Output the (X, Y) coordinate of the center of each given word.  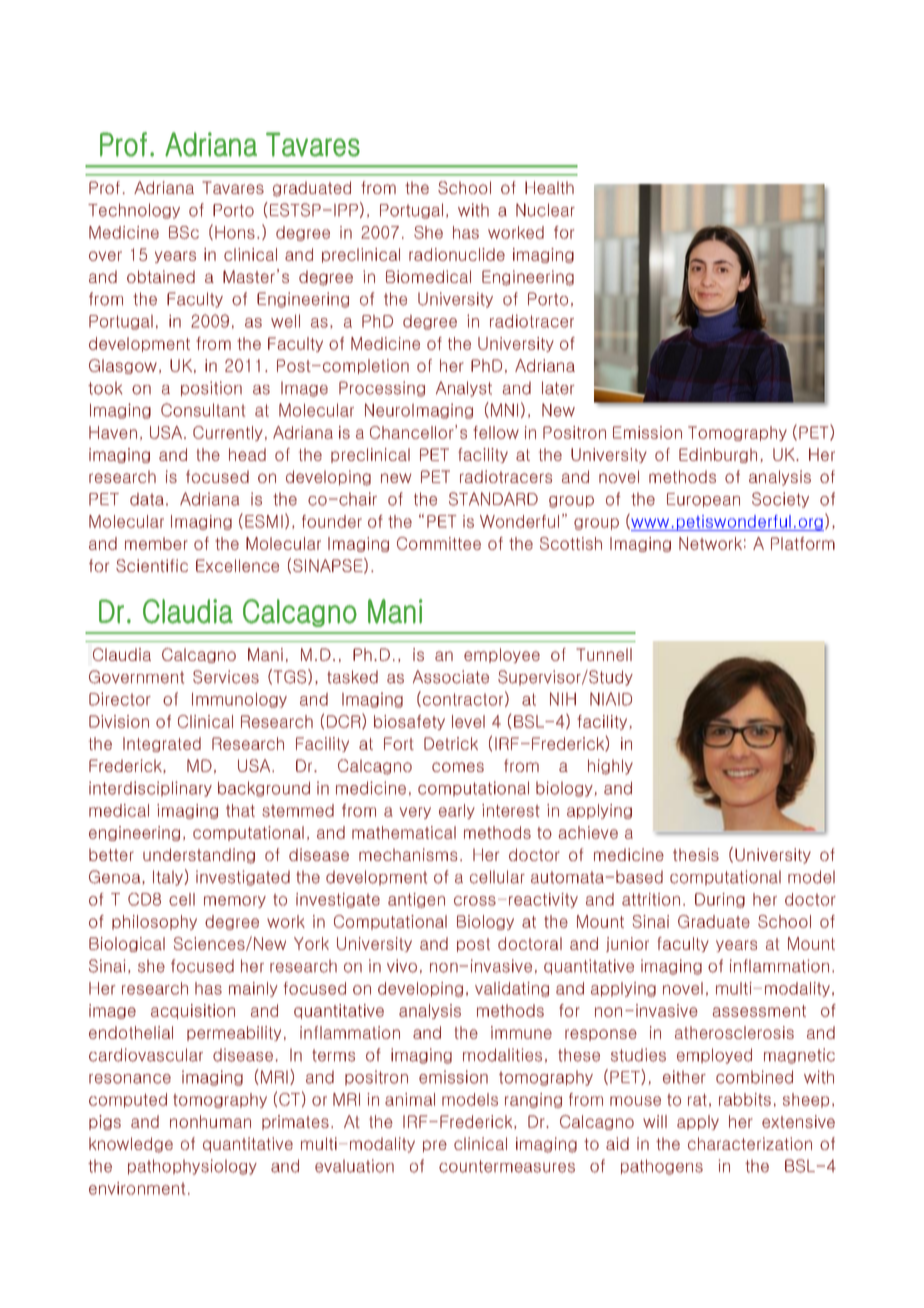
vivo (402, 966)
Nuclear (545, 210)
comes (458, 767)
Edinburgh (718, 455)
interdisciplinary (150, 789)
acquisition (193, 1011)
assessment (759, 1011)
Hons (235, 232)
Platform (803, 543)
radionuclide (457, 254)
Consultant (203, 410)
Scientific (152, 565)
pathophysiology (192, 1167)
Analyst (464, 389)
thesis (696, 854)
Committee (439, 543)
